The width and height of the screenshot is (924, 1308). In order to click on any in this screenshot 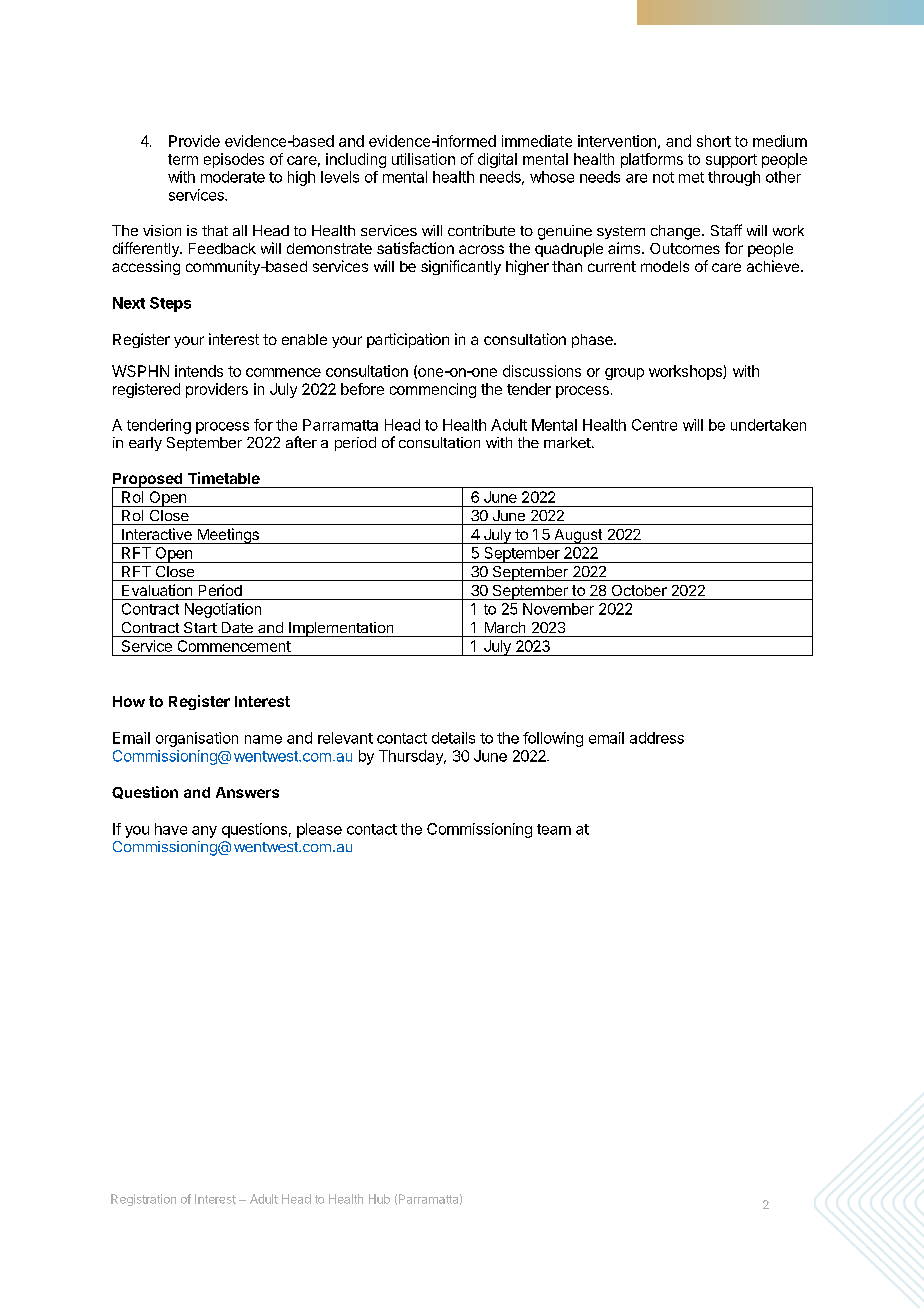, I will do `click(204, 832)`.
